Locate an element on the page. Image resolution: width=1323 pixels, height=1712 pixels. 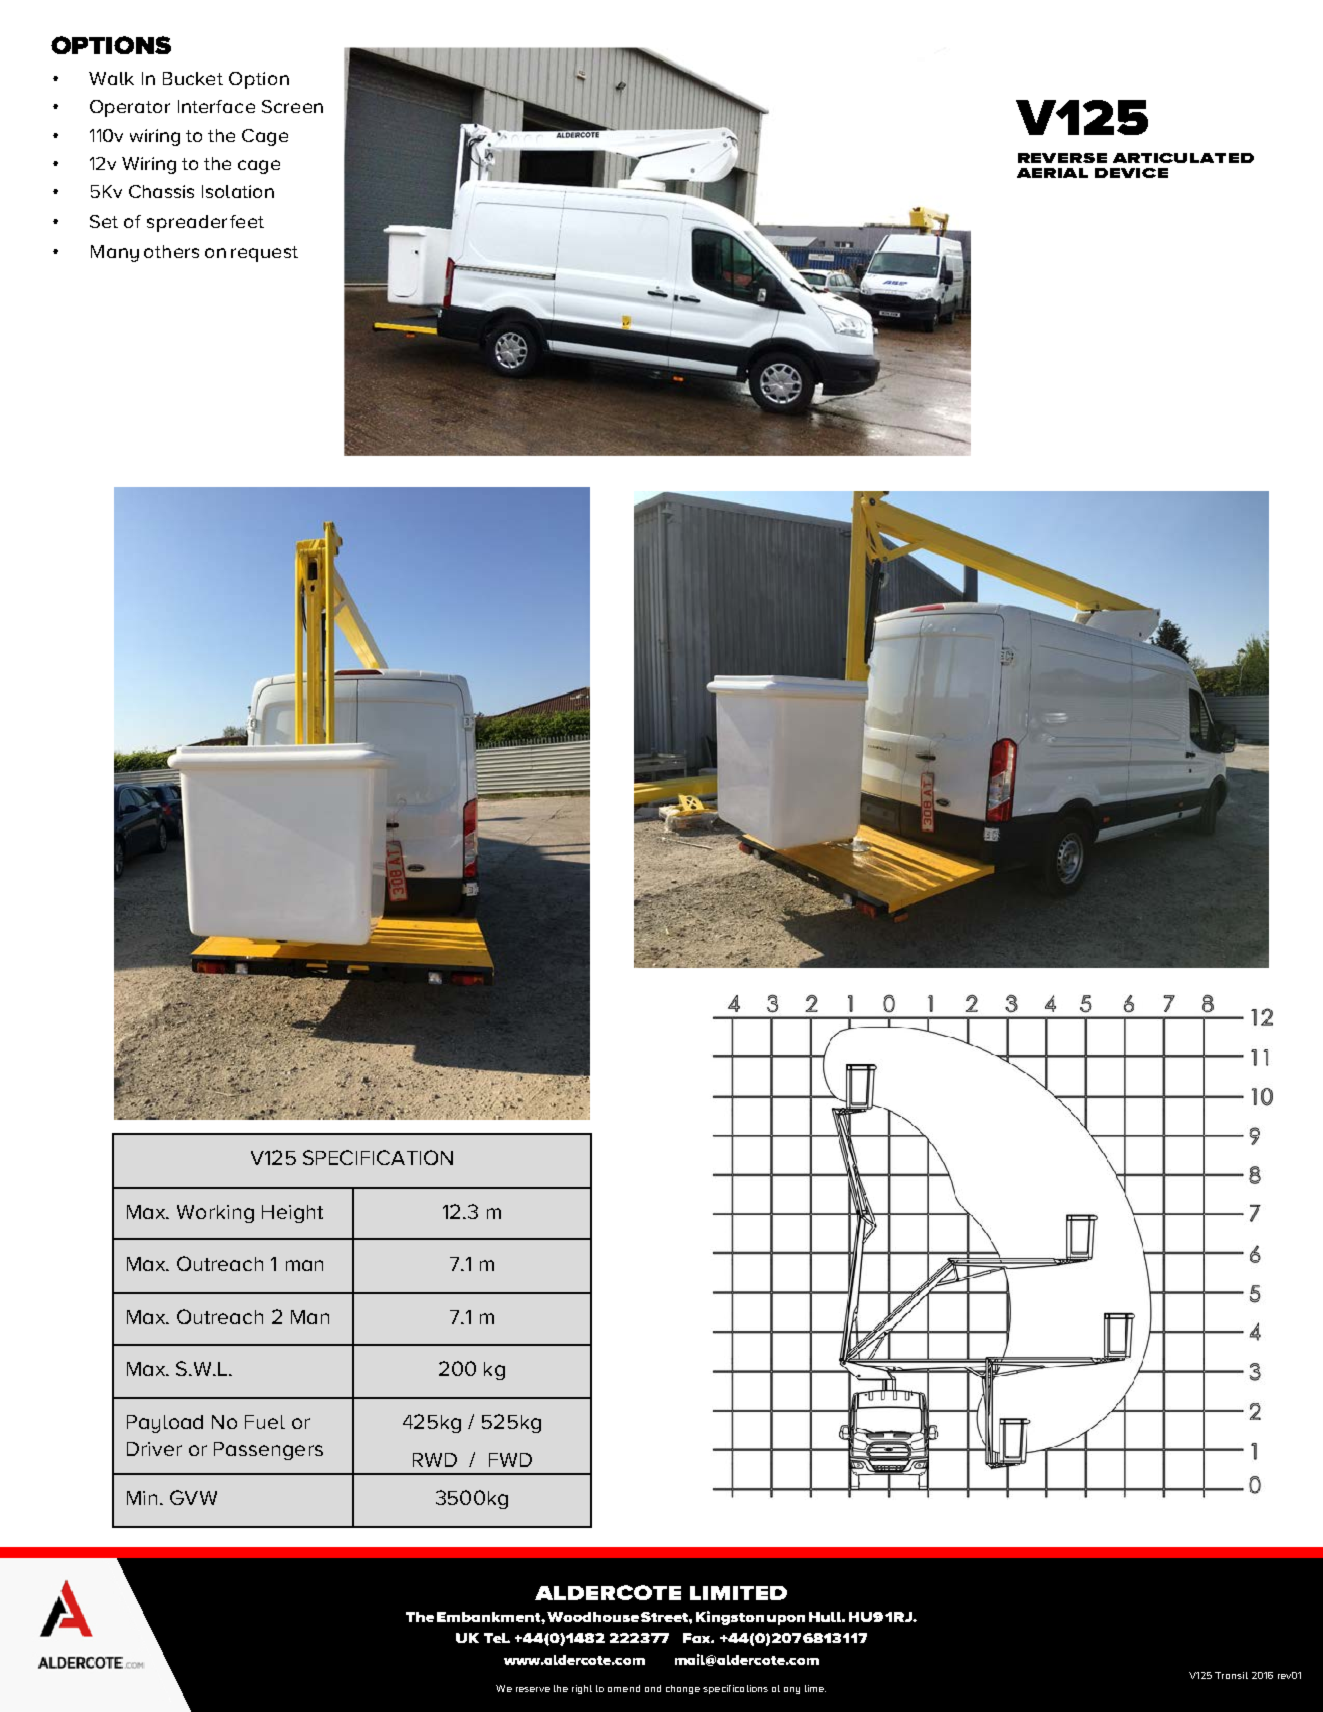
RWD is located at coordinates (435, 1460).
